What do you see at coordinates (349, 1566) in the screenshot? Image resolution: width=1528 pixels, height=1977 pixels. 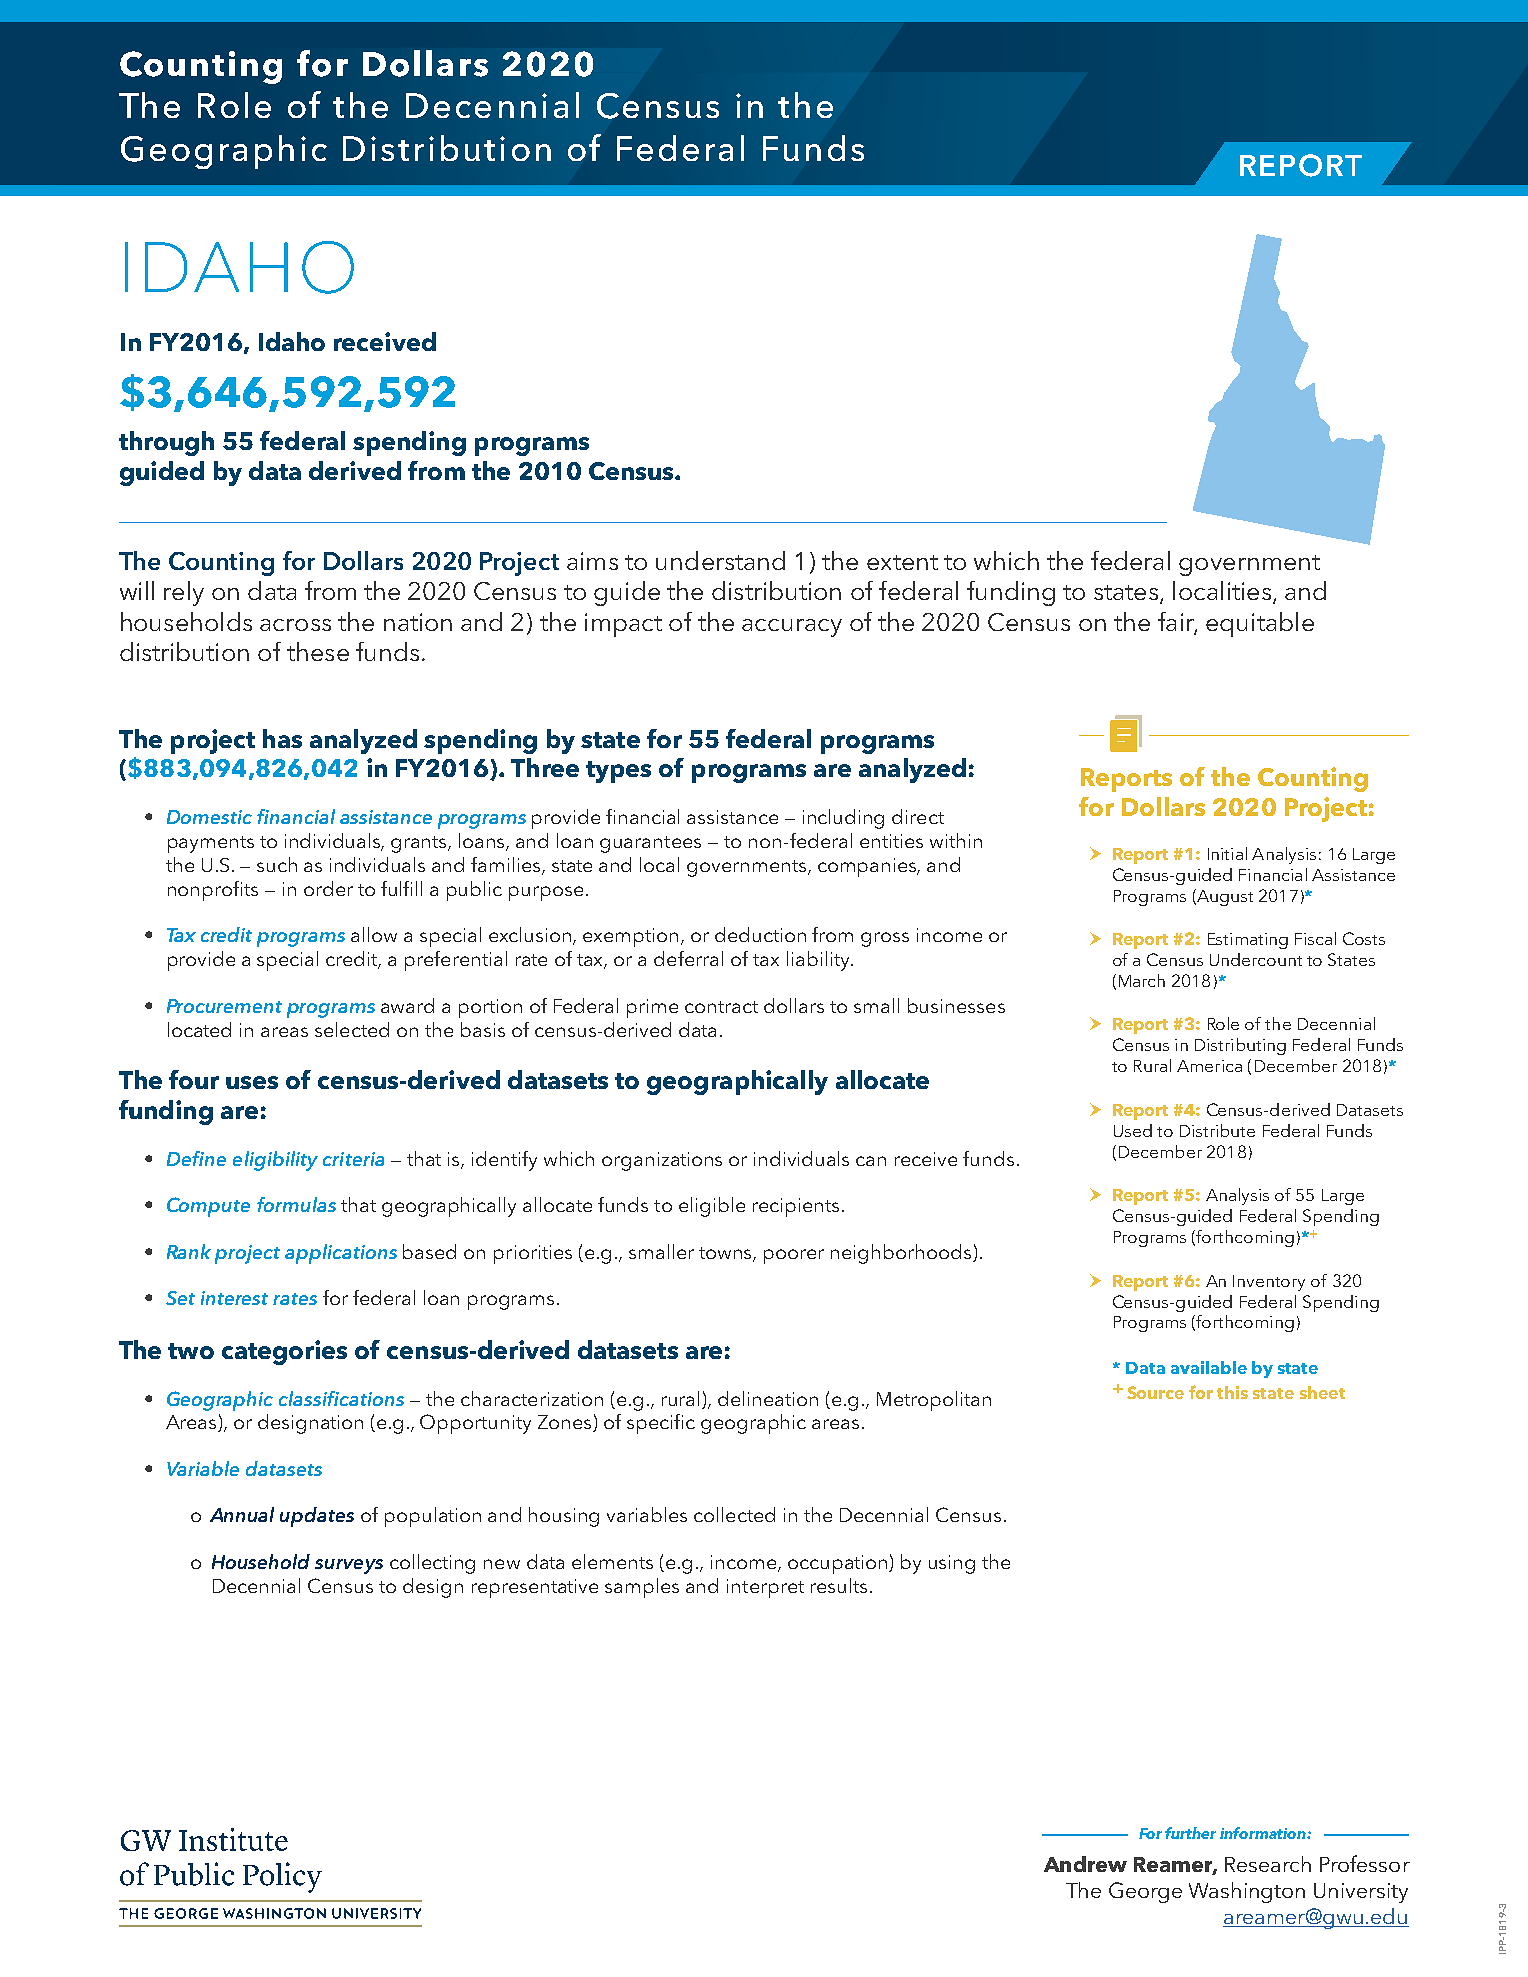 I see `surveys` at bounding box center [349, 1566].
